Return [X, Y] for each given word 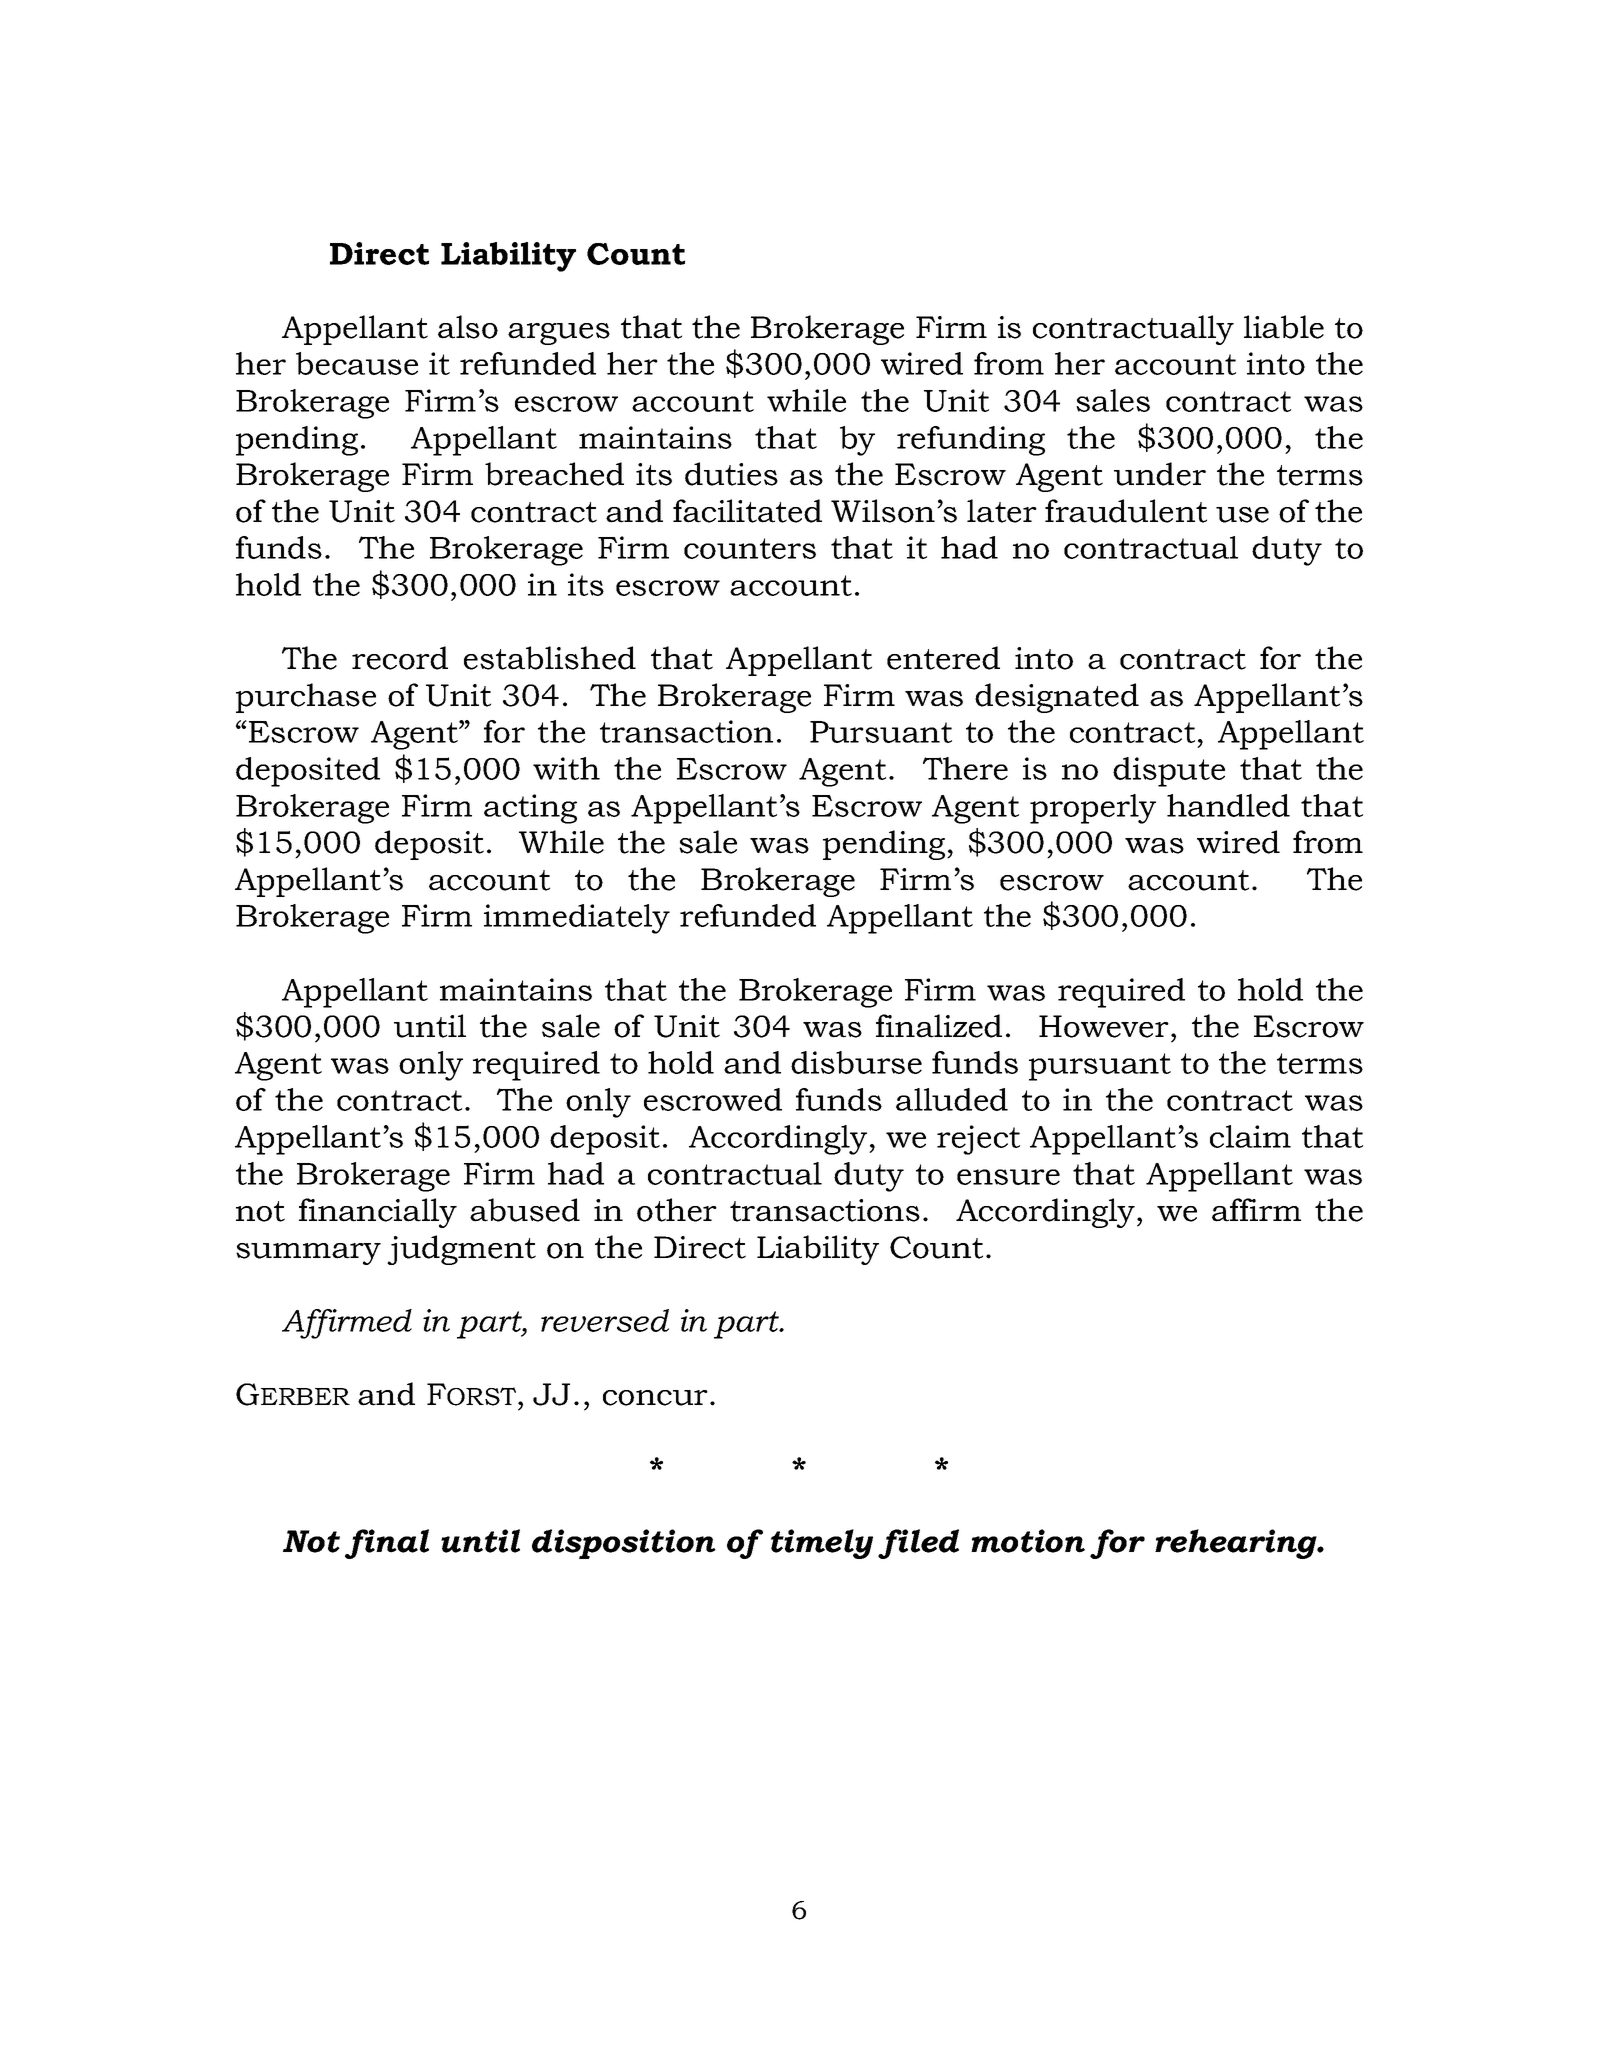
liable [1284, 327]
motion [1028, 1541]
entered [943, 658]
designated [1057, 698]
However [1104, 1026]
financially [378, 1213]
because [357, 363]
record [400, 658]
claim [1250, 1136]
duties [731, 474]
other [677, 1210]
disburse [856, 1062]
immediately [577, 919]
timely [822, 1544]
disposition [624, 1544]
